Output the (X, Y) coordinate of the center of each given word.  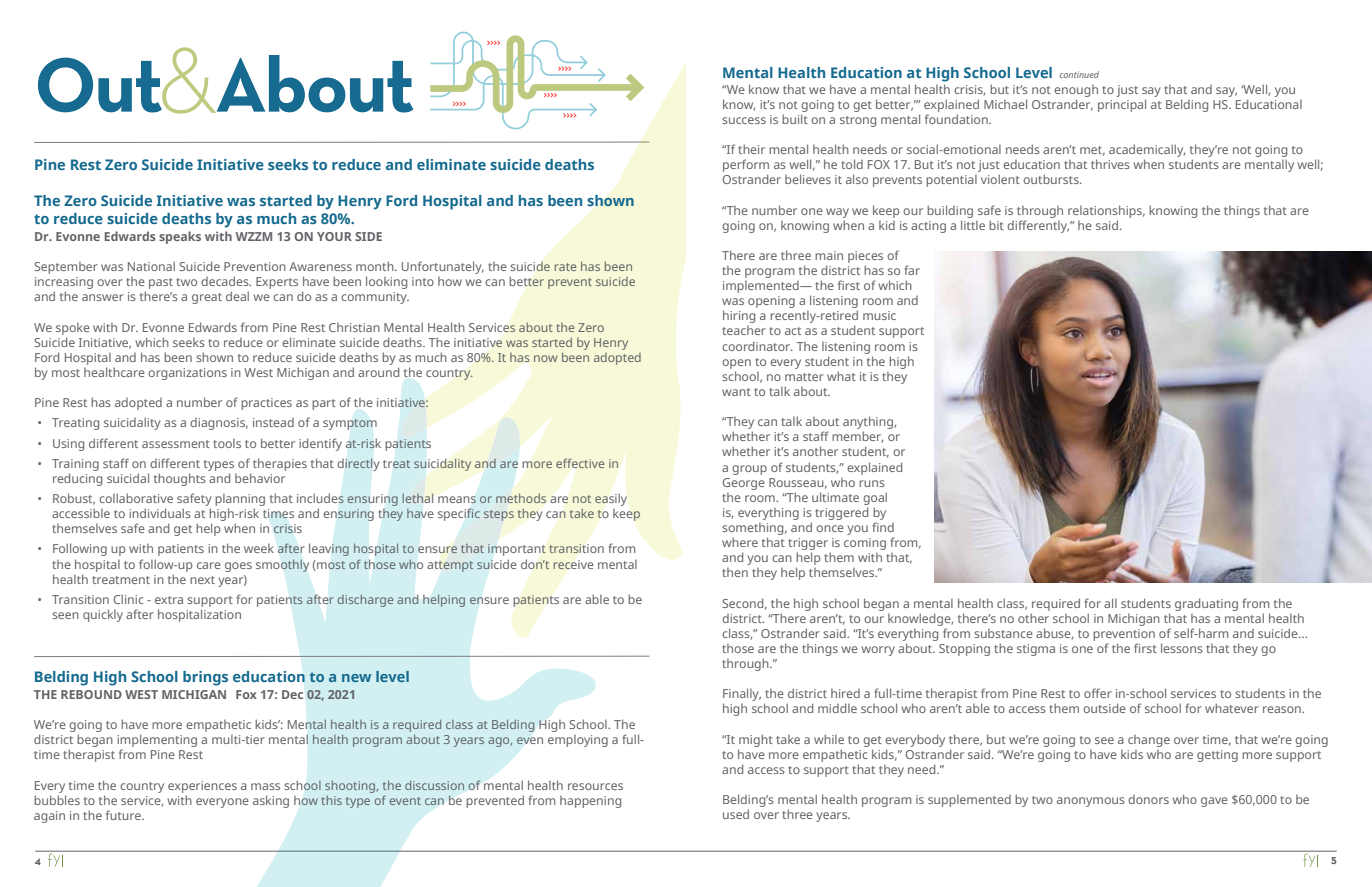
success (744, 120)
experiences (202, 787)
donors (1148, 799)
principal (1122, 105)
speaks (180, 237)
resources (595, 786)
